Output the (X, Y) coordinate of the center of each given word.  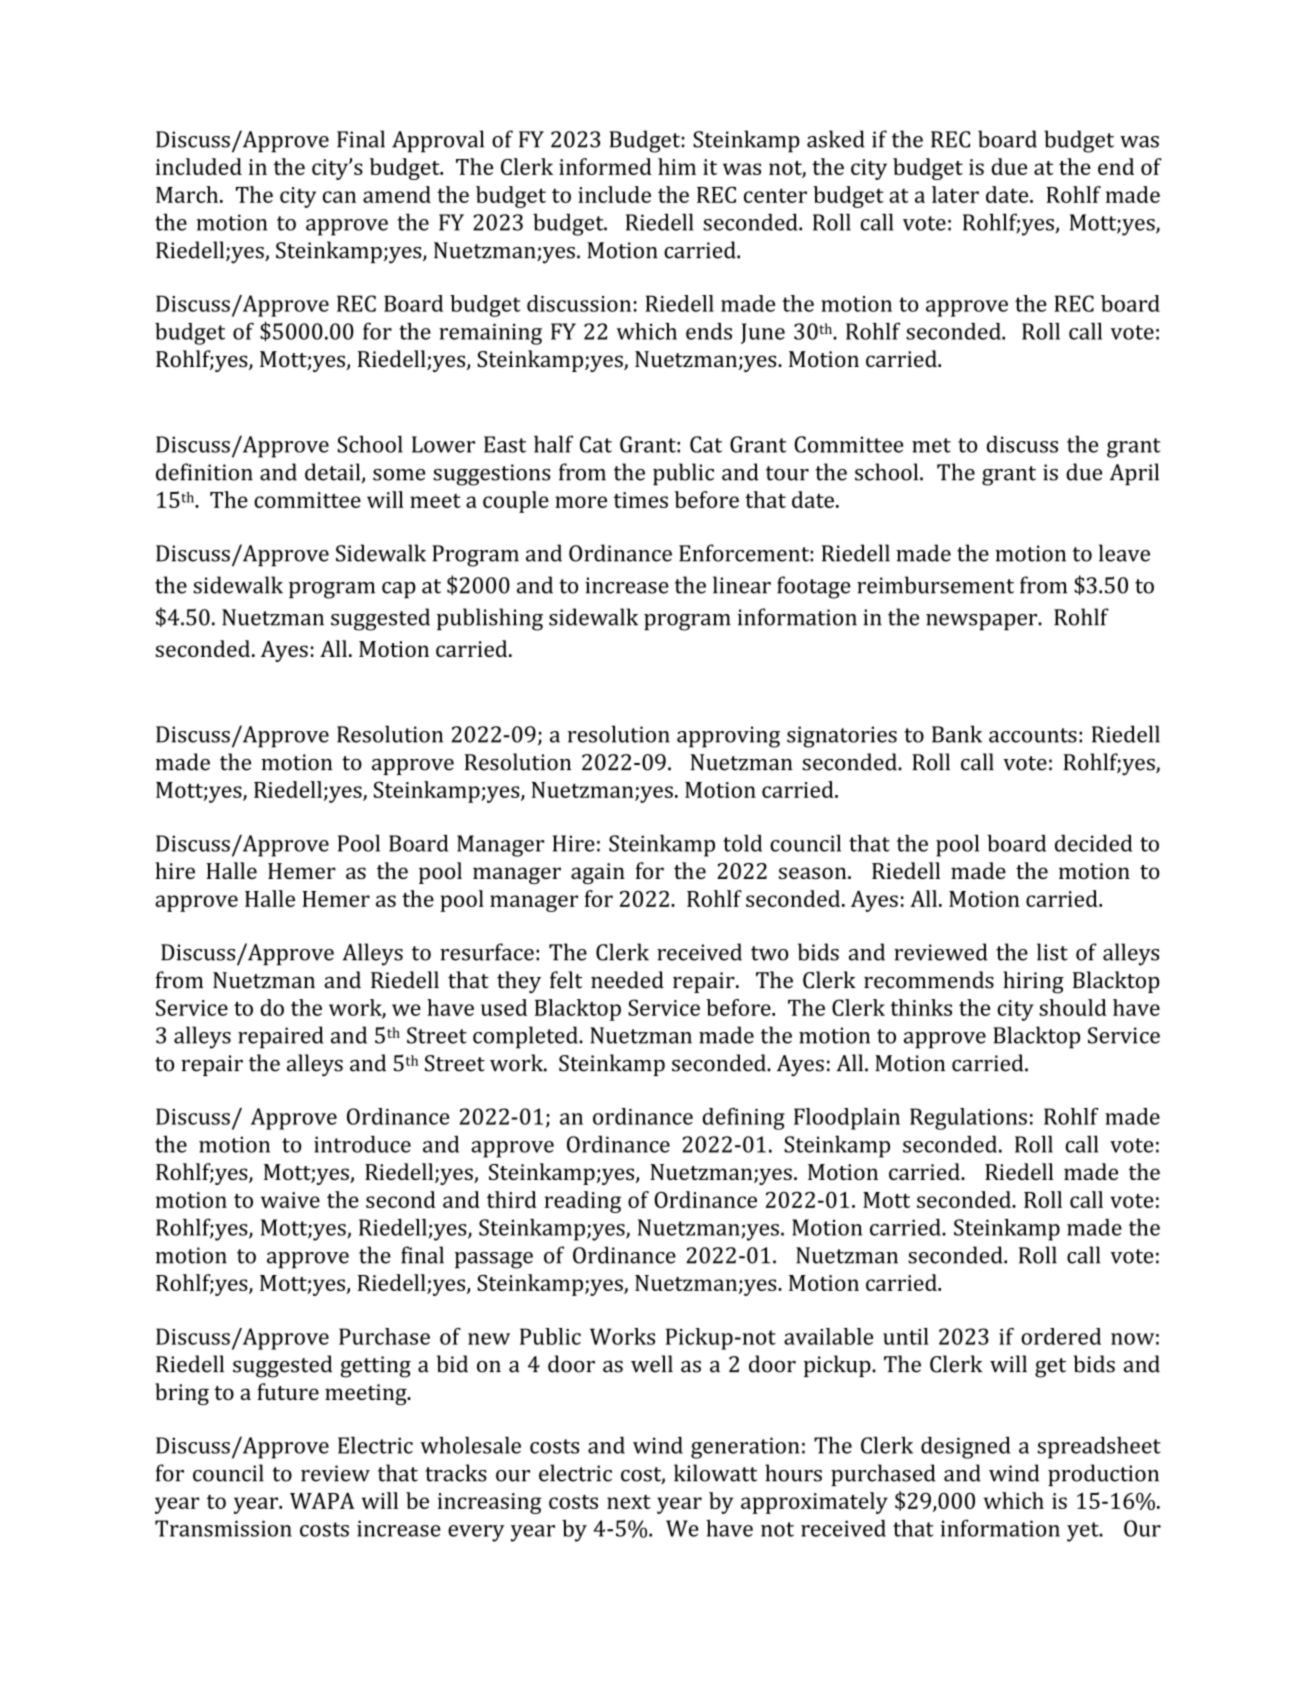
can (339, 197)
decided (1093, 843)
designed (965, 1447)
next (629, 1502)
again (598, 873)
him (677, 166)
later (955, 194)
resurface (487, 952)
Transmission (223, 1528)
